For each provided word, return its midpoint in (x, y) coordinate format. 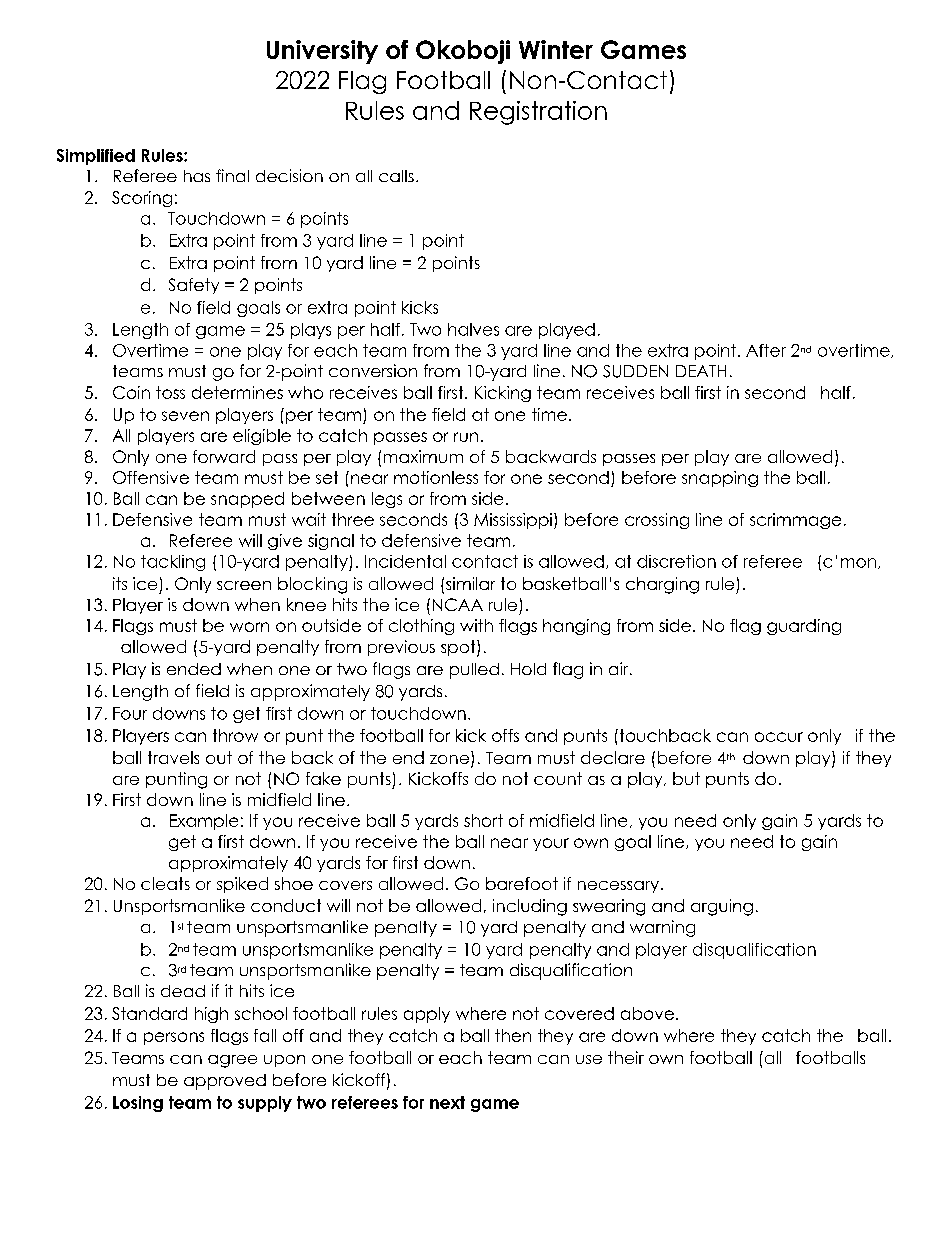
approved (225, 1082)
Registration (538, 113)
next (447, 1102)
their (626, 1057)
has (197, 176)
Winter (556, 49)
